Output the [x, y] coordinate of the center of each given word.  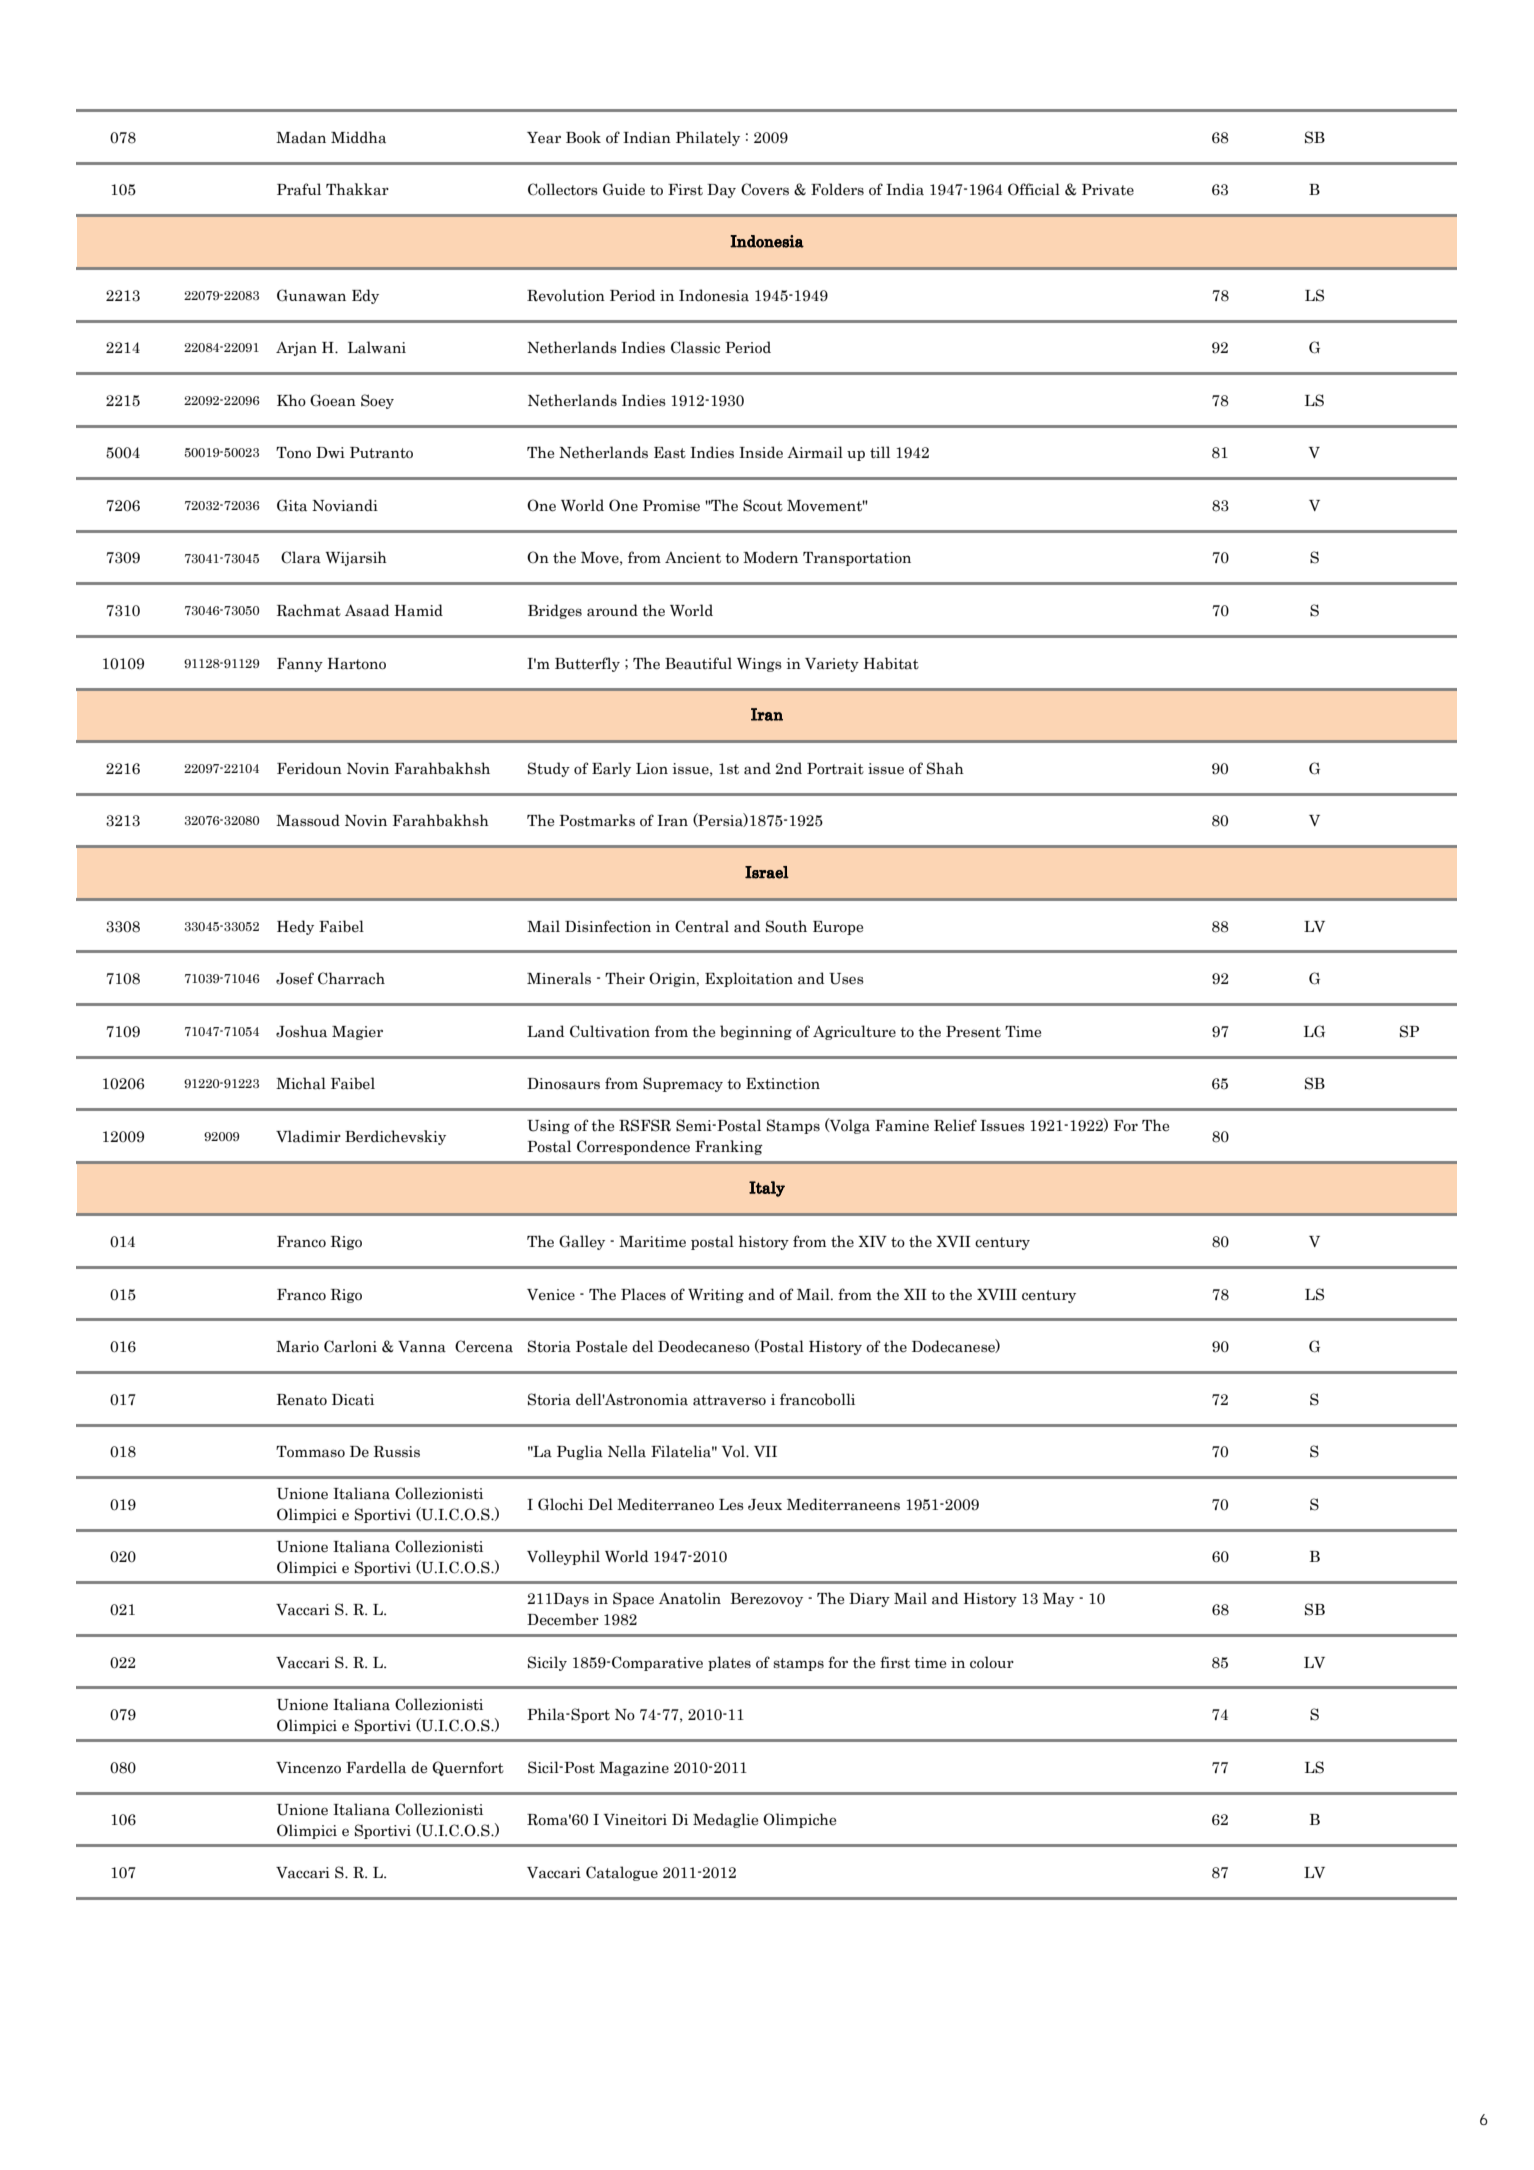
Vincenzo [308, 1768]
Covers [765, 189]
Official [1034, 189]
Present [973, 1032]
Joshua [301, 1031]
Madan [301, 137]
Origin [673, 979]
